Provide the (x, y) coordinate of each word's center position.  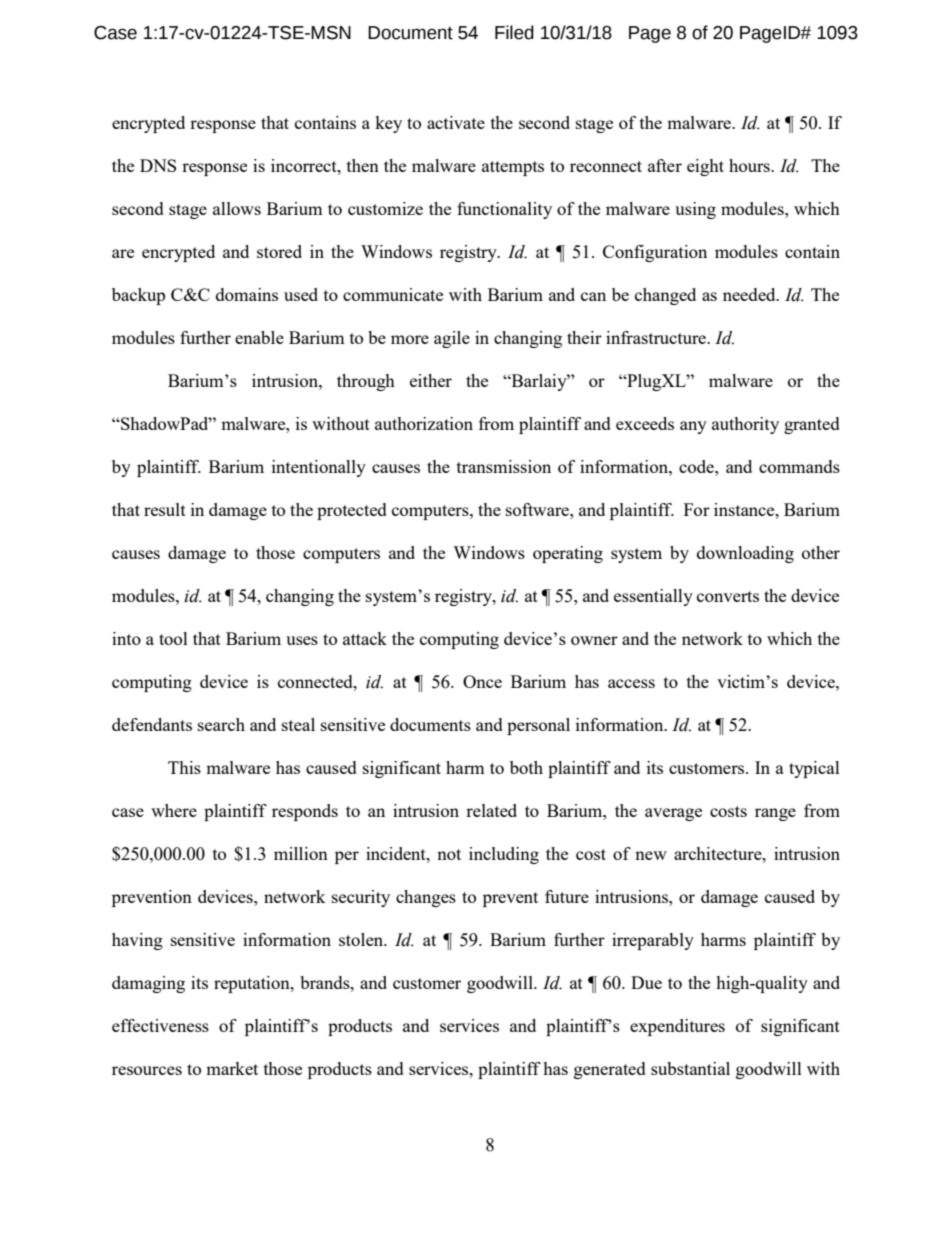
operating (568, 554)
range (775, 814)
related (491, 810)
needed (750, 294)
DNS (158, 165)
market (232, 1068)
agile (452, 339)
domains (247, 294)
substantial (690, 1068)
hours (750, 165)
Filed (514, 32)
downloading (745, 554)
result (165, 509)
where (174, 810)
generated (610, 1070)
